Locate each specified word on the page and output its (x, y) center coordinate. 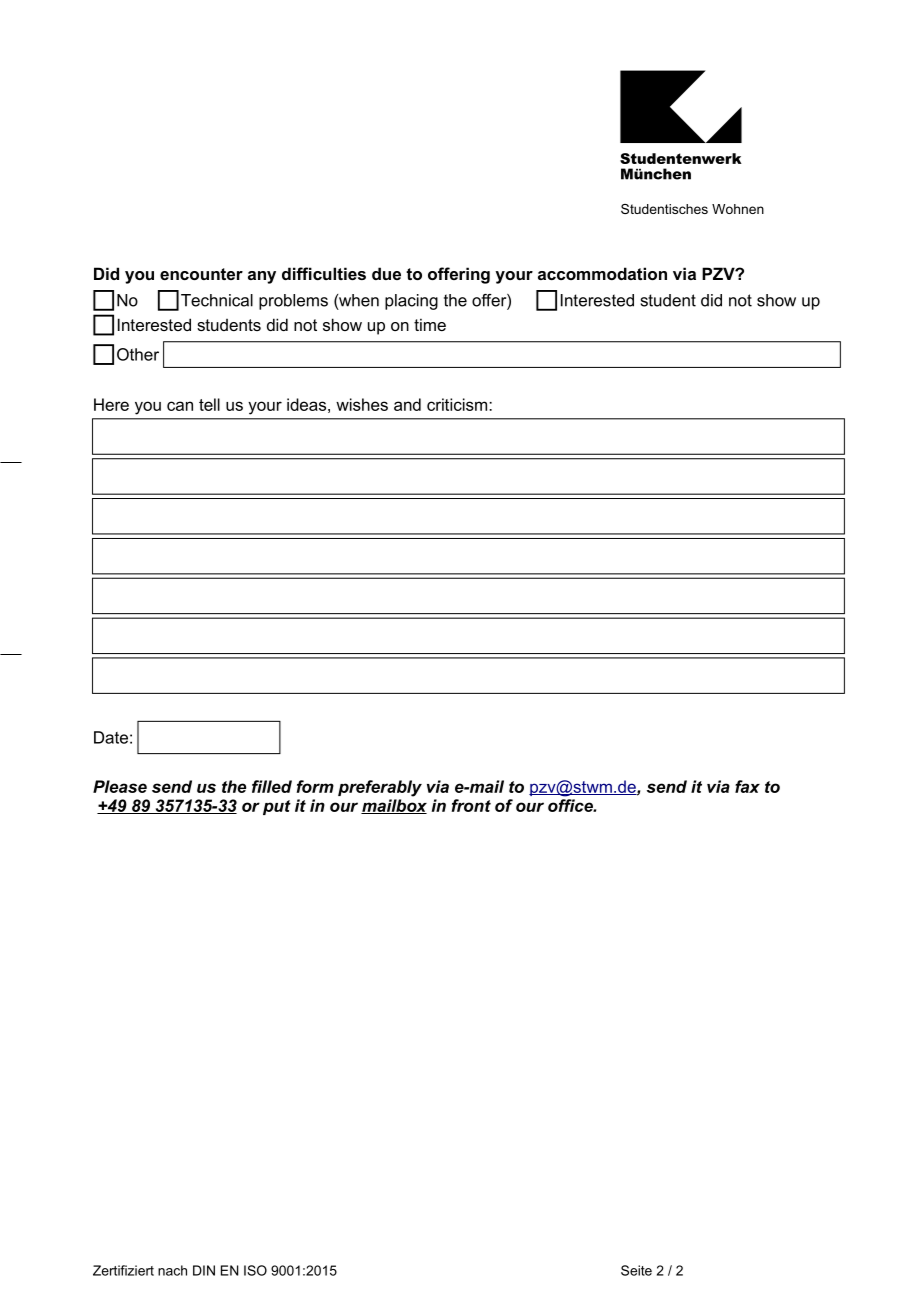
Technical (217, 300)
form (315, 786)
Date (111, 737)
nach (172, 1270)
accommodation (602, 273)
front (471, 805)
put (277, 807)
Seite (636, 1270)
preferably (380, 788)
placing (411, 302)
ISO (255, 1270)
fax (747, 786)
